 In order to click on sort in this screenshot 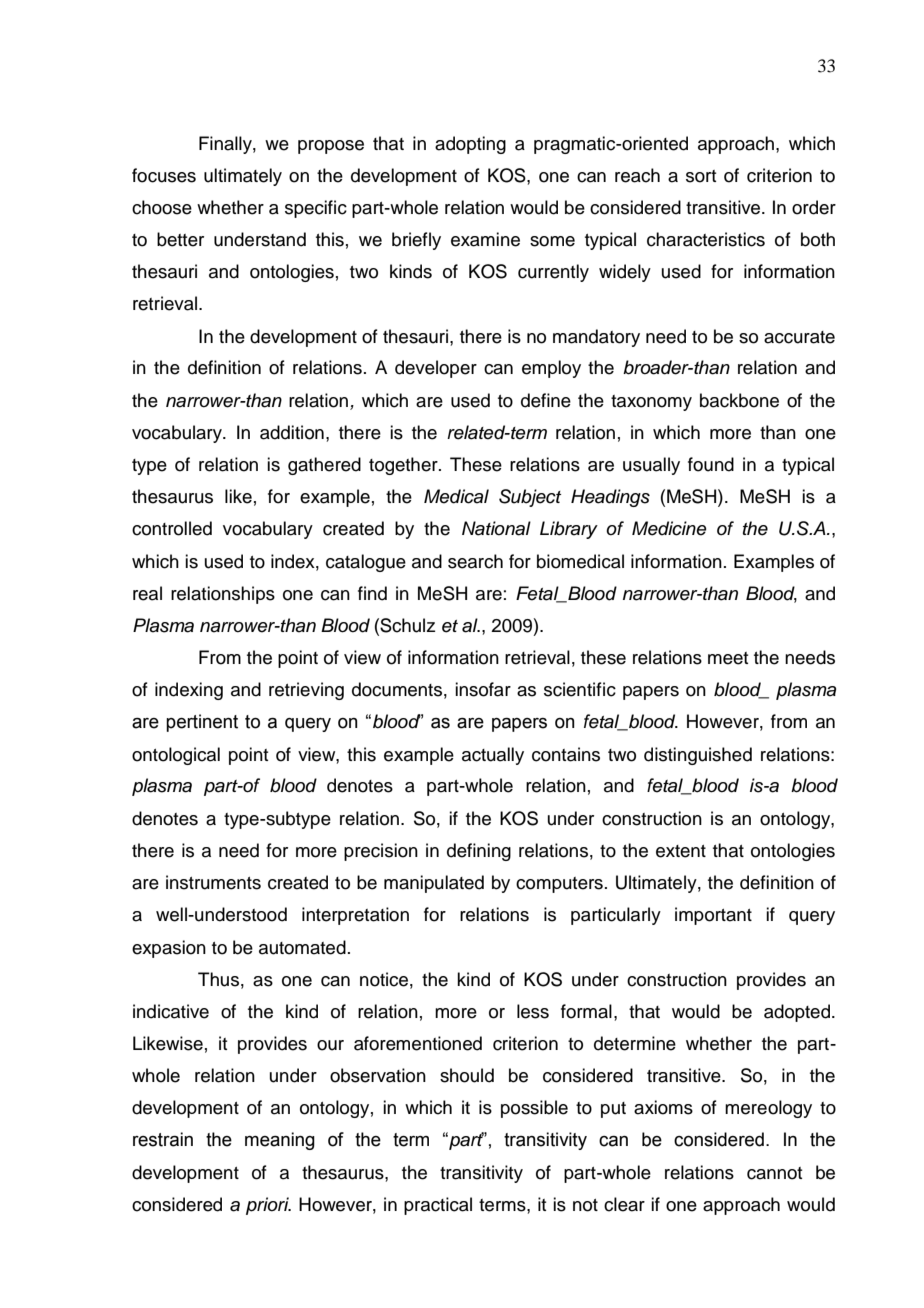, I will do `click(701, 176)`.
